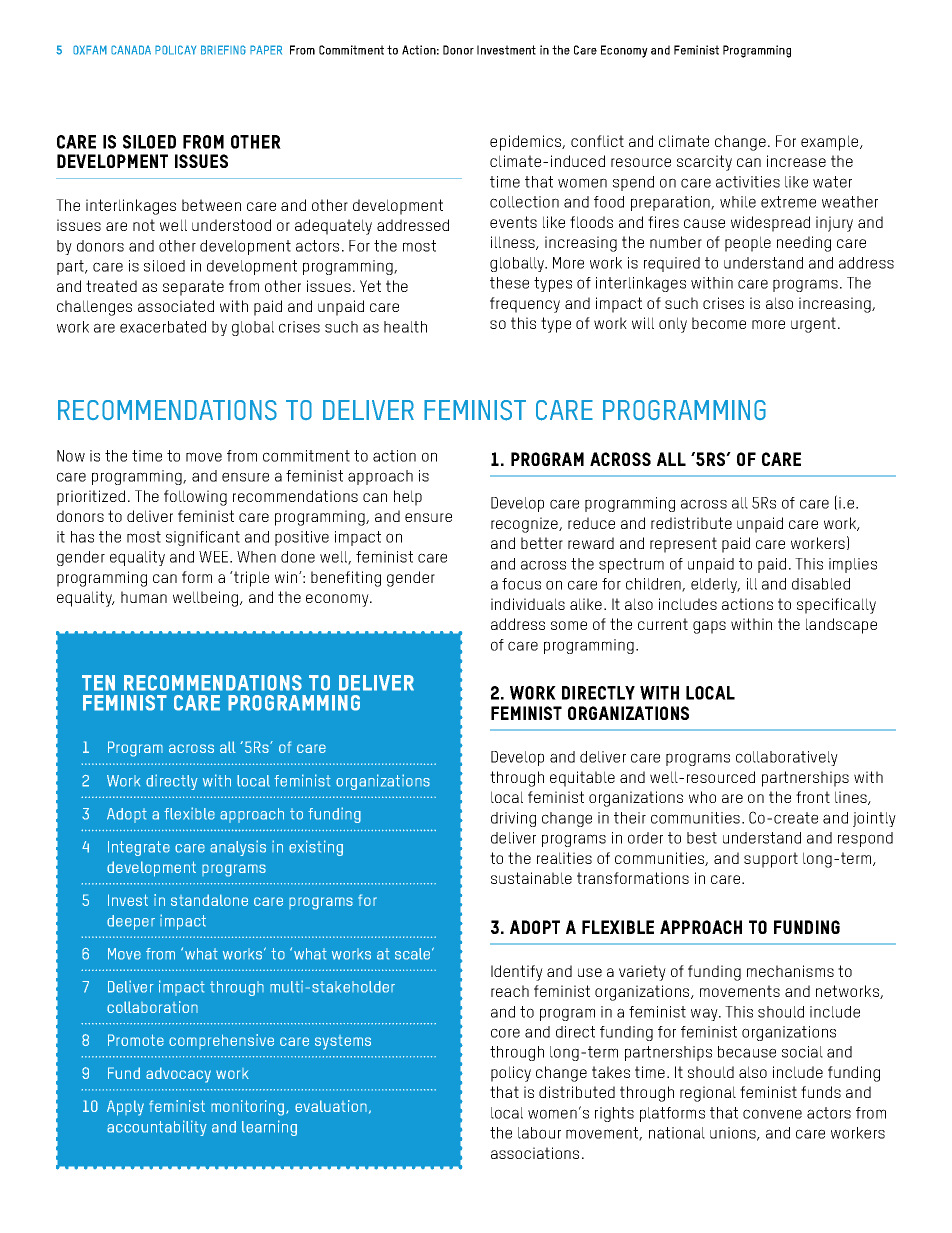 The width and height of the page is (952, 1233). I want to click on disabled, so click(821, 584).
